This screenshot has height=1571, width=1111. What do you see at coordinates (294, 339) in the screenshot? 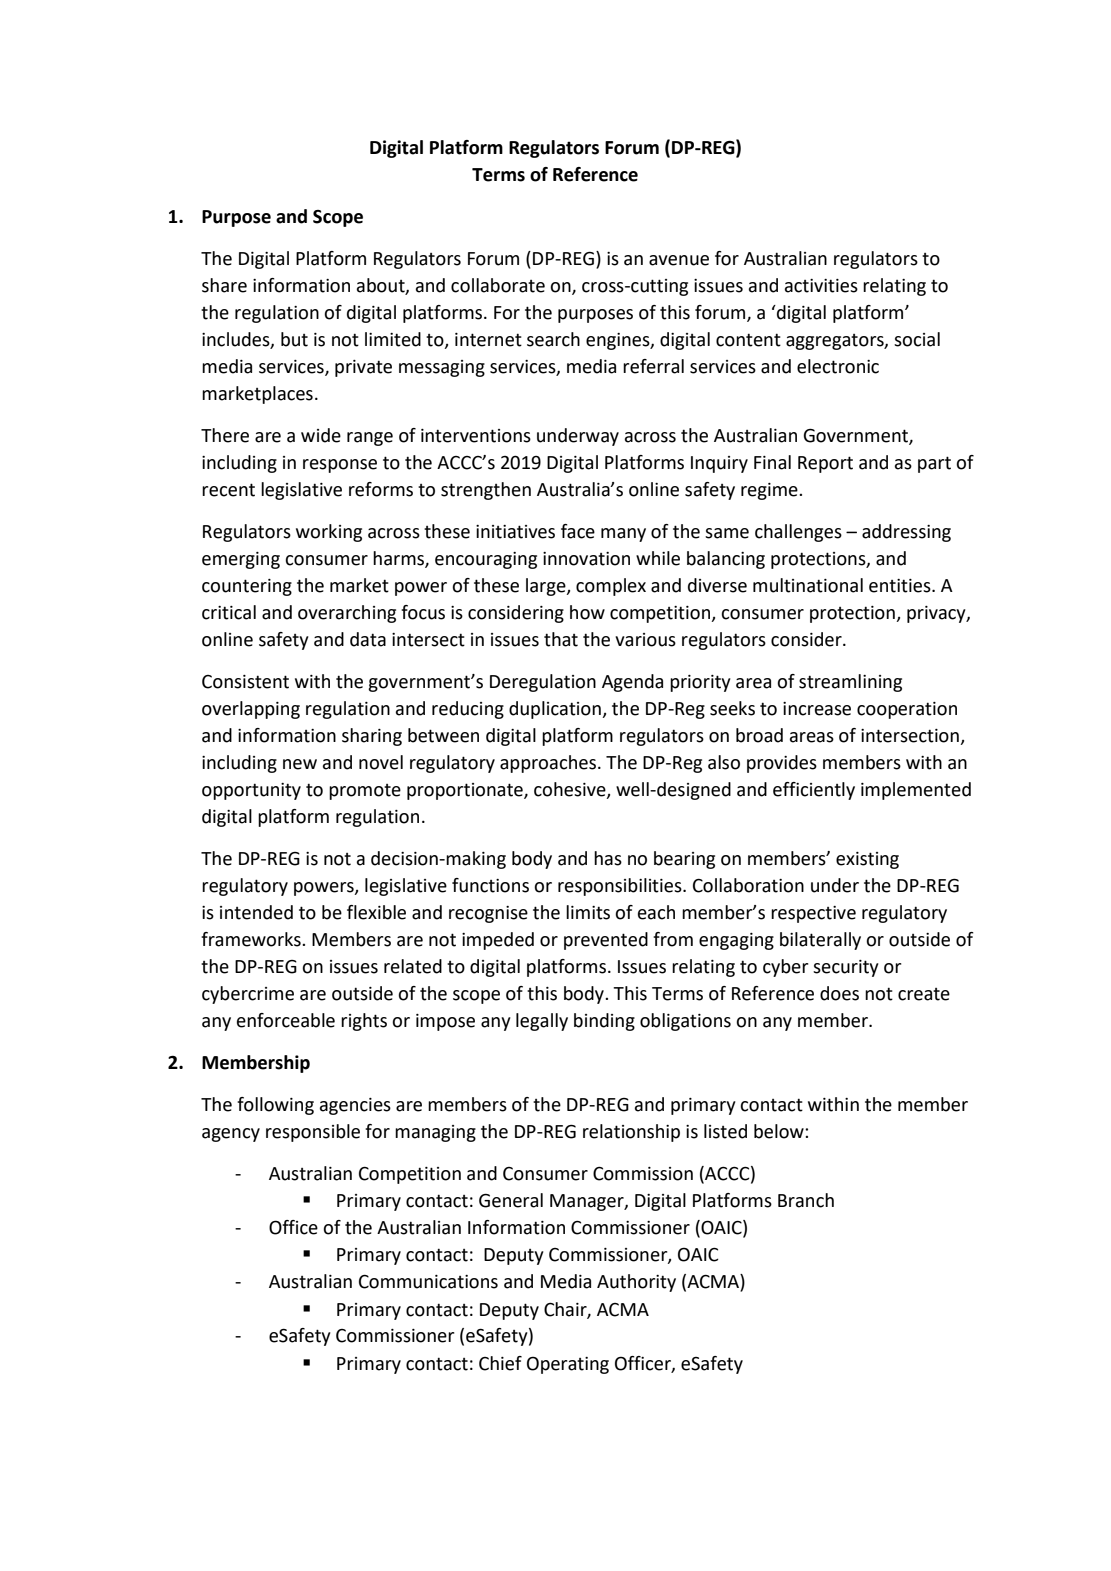
I see `but` at bounding box center [294, 339].
